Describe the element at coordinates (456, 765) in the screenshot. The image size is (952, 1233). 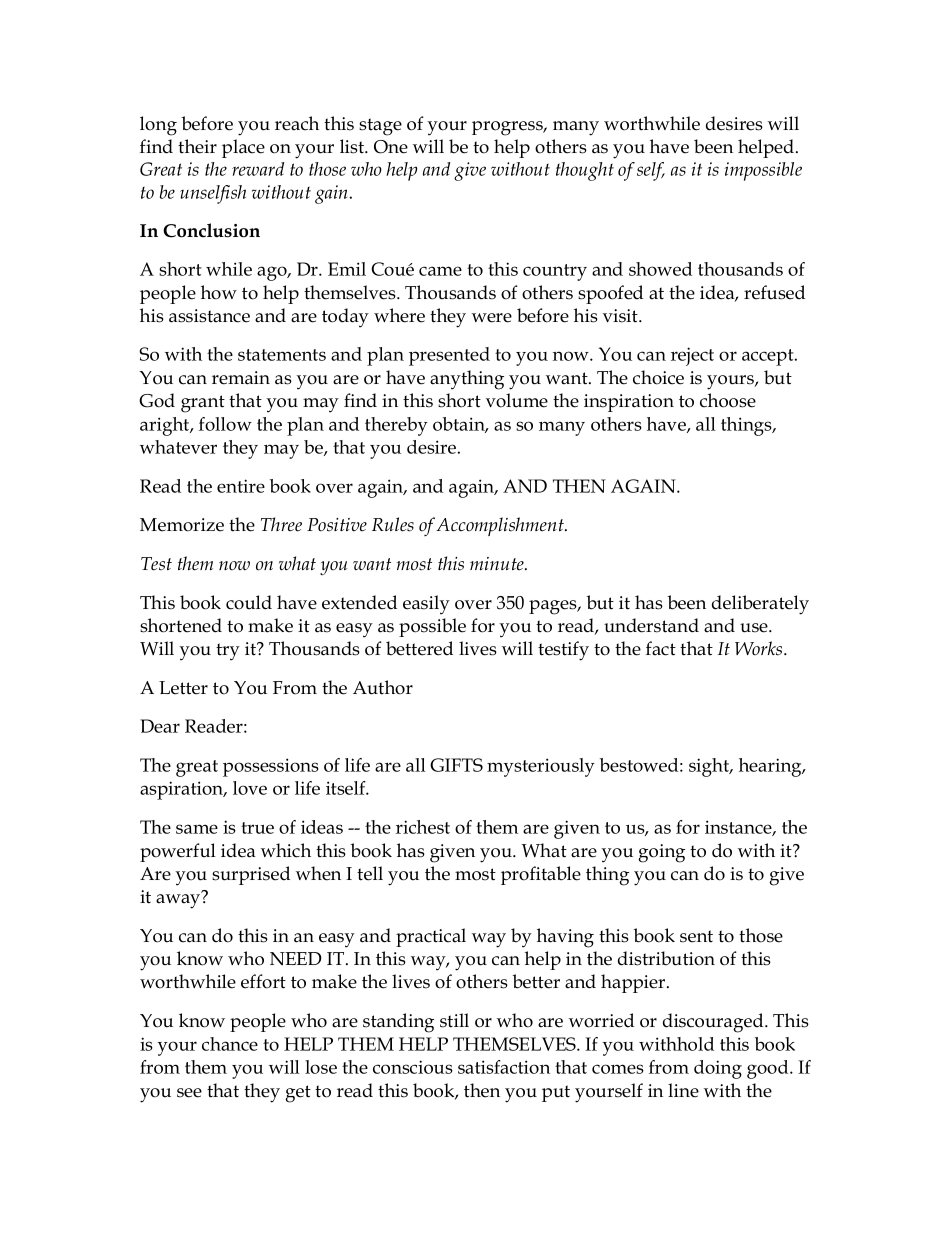
I see `GIFTS` at that location.
